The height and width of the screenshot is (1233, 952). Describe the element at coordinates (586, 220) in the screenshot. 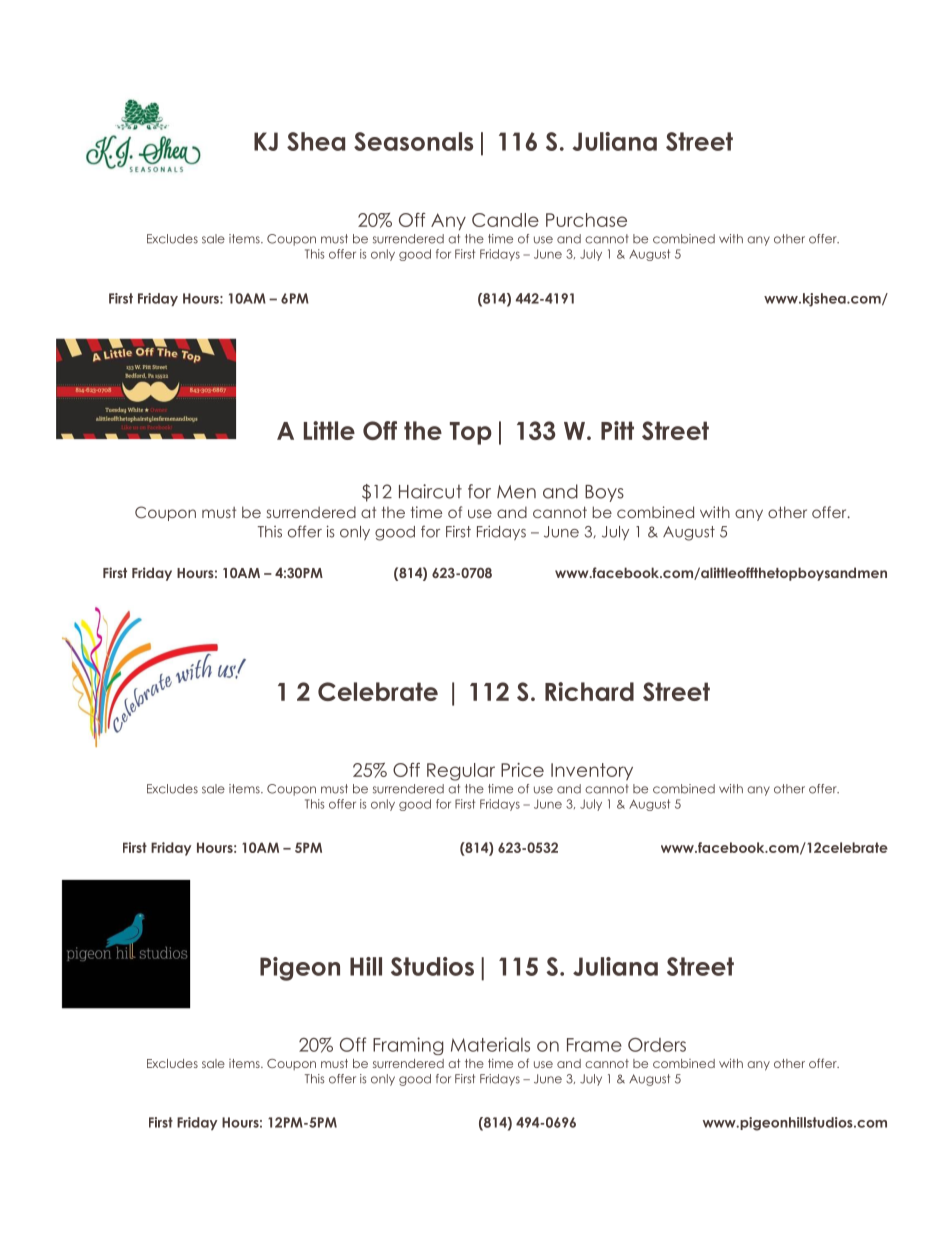

I see `Purchase` at that location.
